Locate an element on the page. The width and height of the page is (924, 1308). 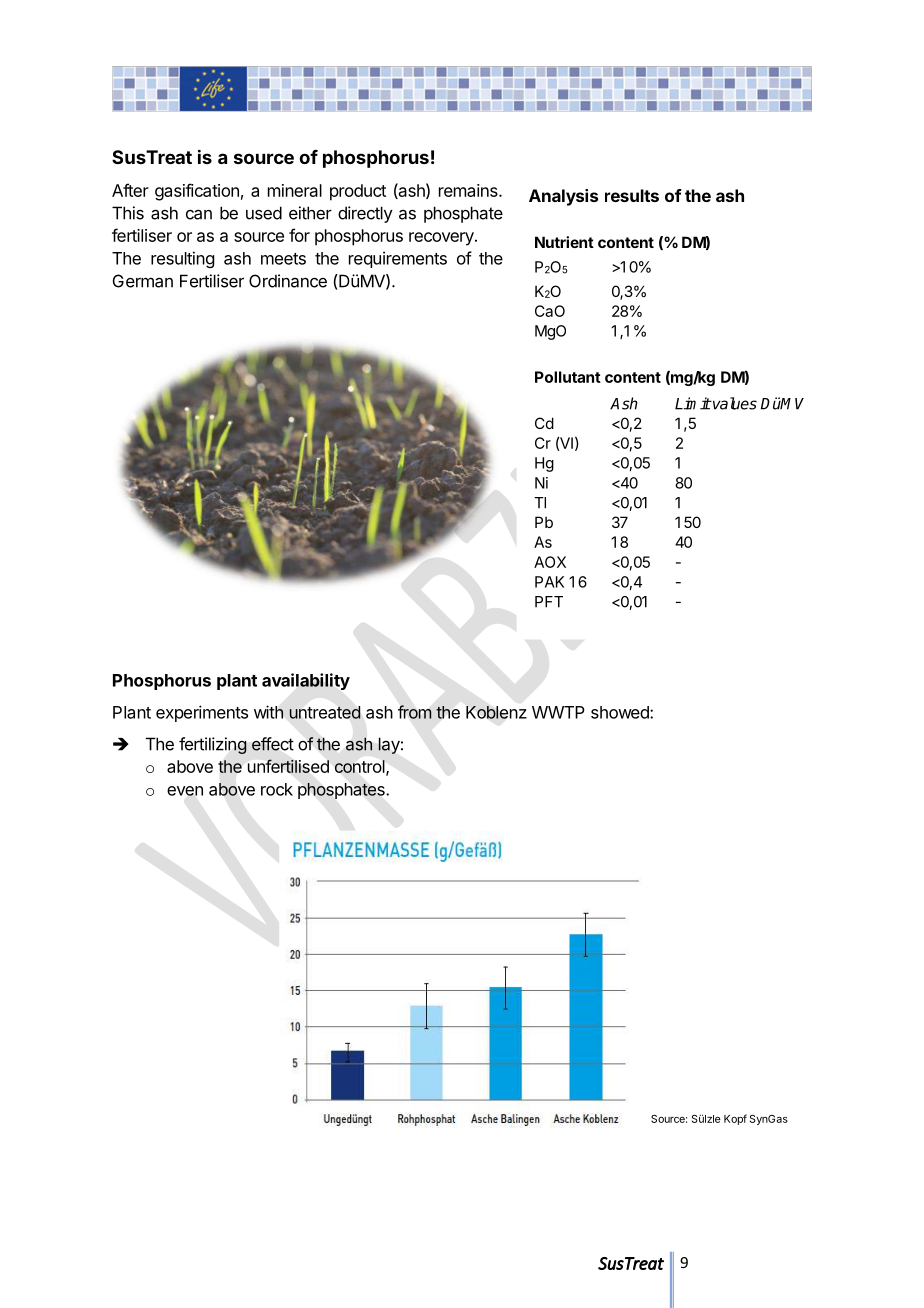
can is located at coordinates (199, 214).
